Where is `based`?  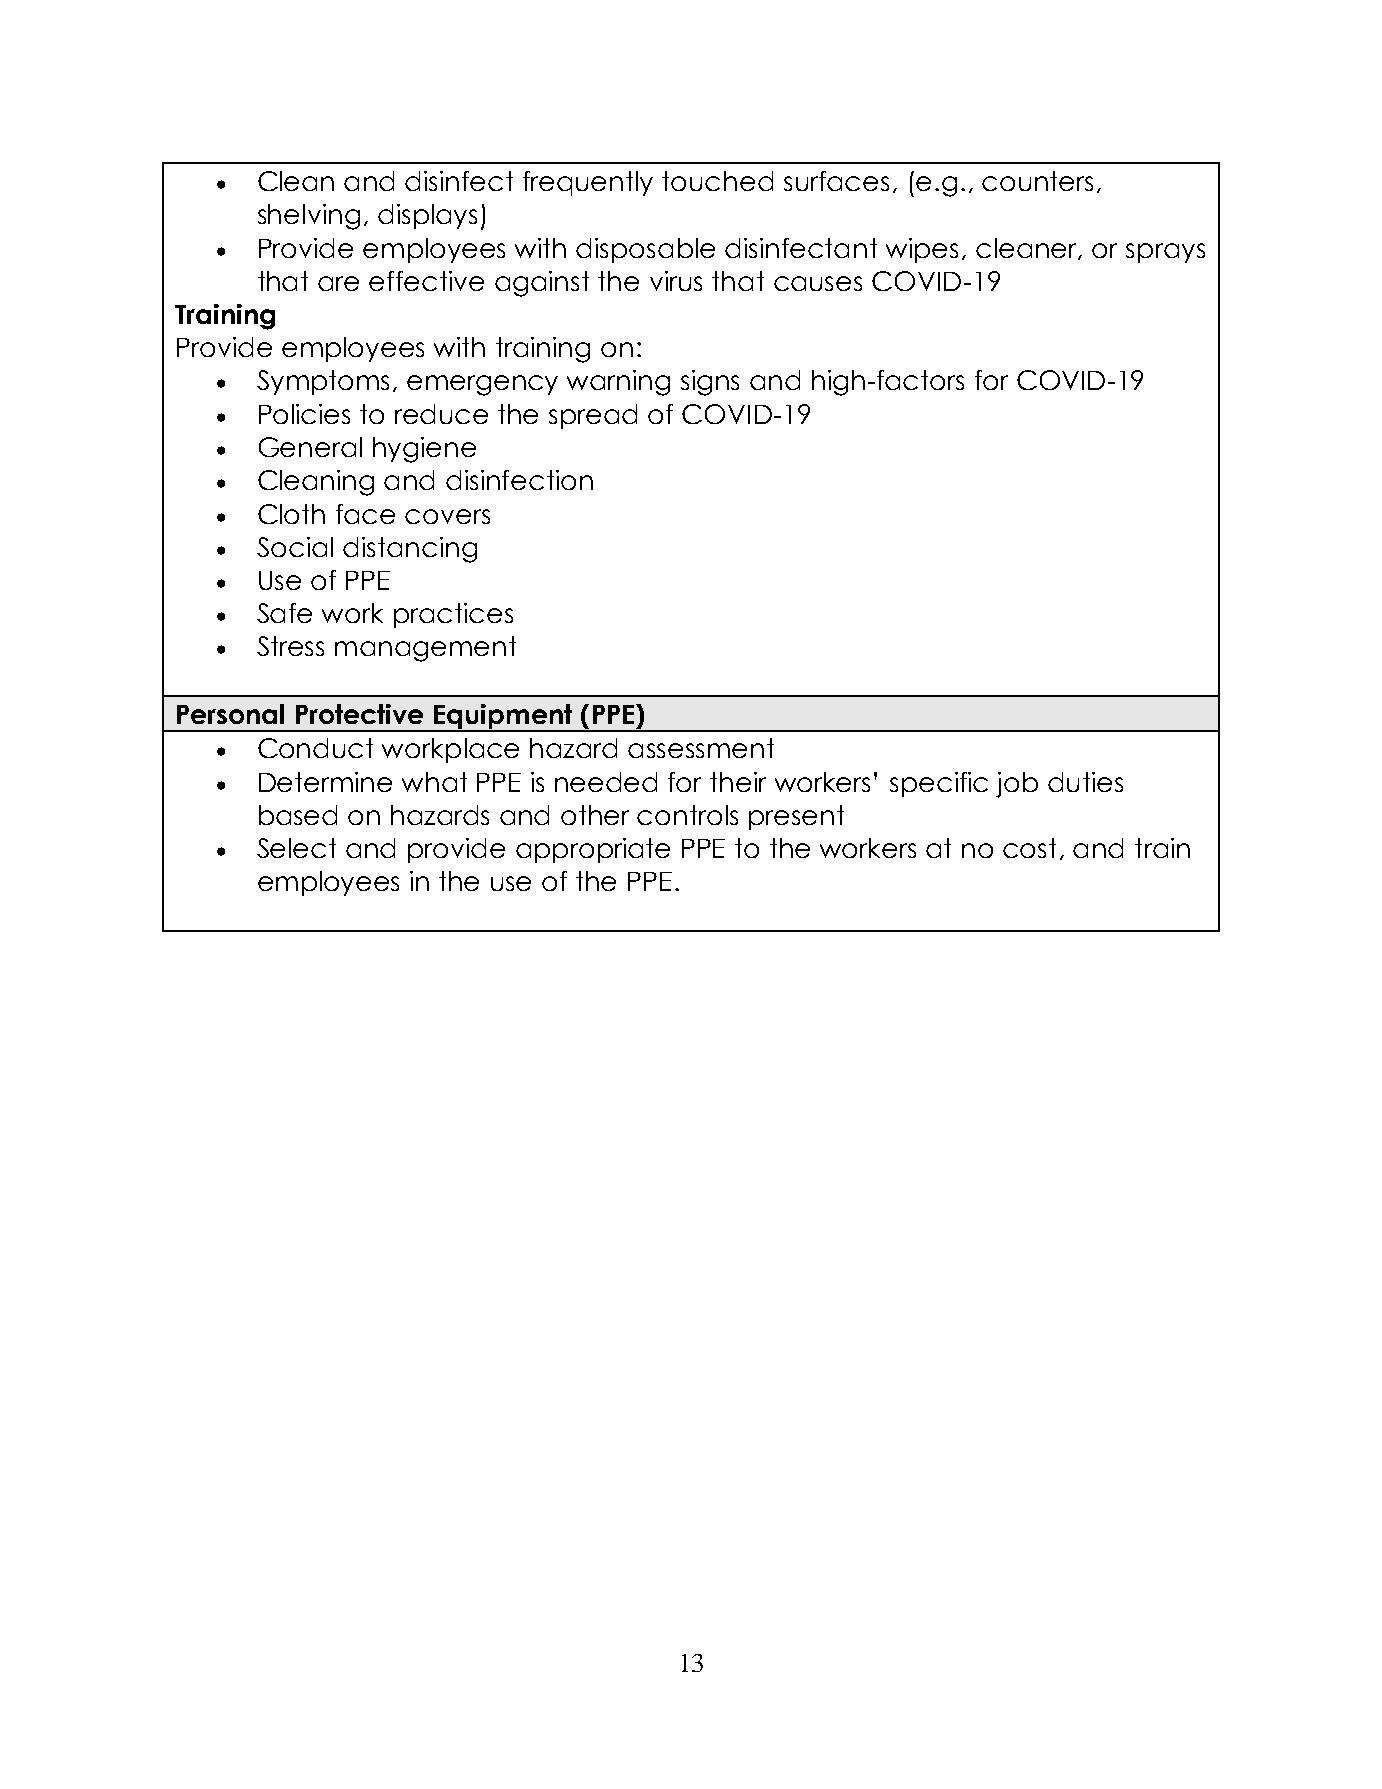
based is located at coordinates (298, 815).
